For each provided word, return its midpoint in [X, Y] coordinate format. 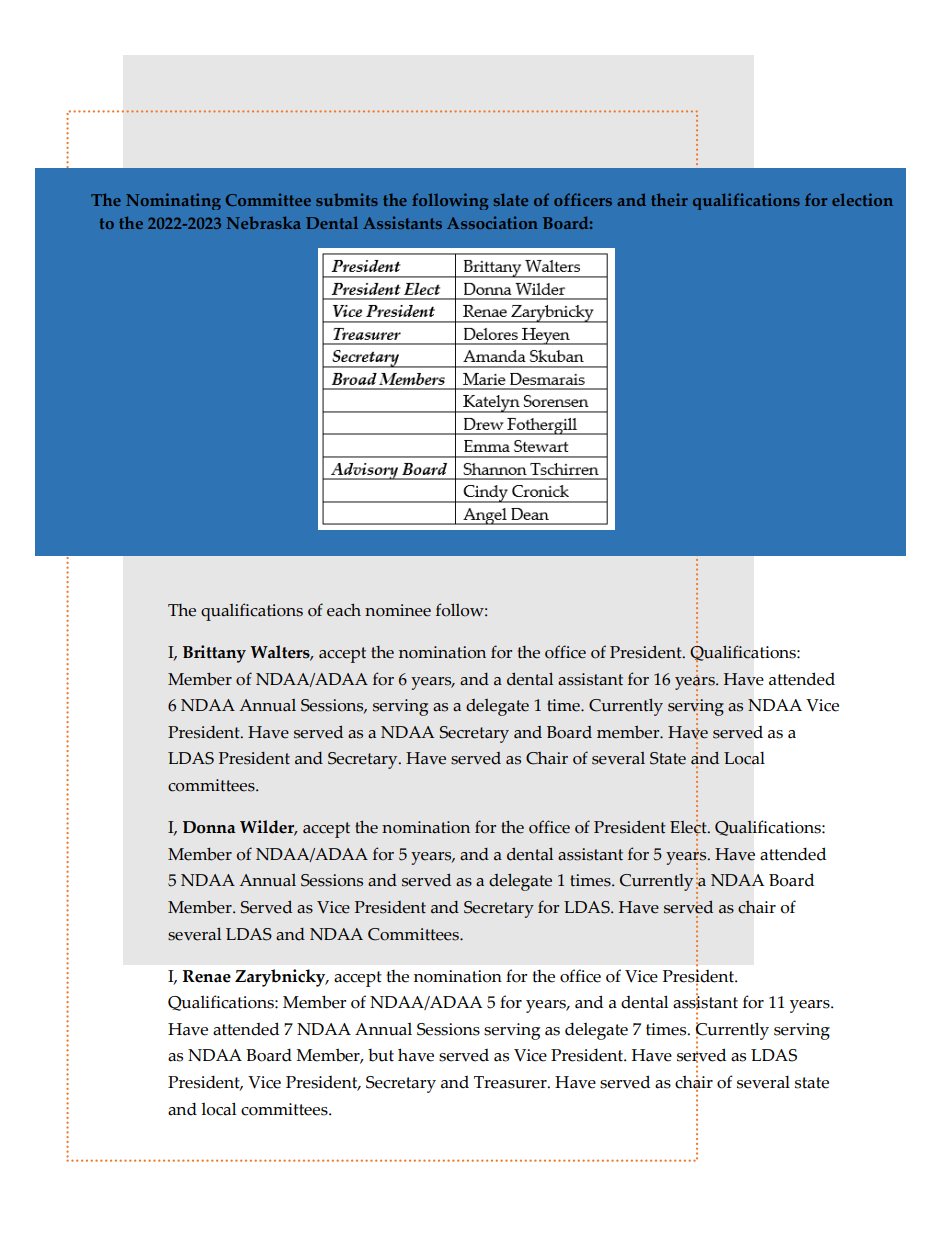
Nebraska [264, 222]
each [344, 610]
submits [347, 199]
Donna [209, 827]
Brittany [214, 654]
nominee [398, 610]
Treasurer [511, 1082]
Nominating [173, 201]
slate [511, 199]
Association [492, 222]
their [669, 199]
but [381, 1055]
